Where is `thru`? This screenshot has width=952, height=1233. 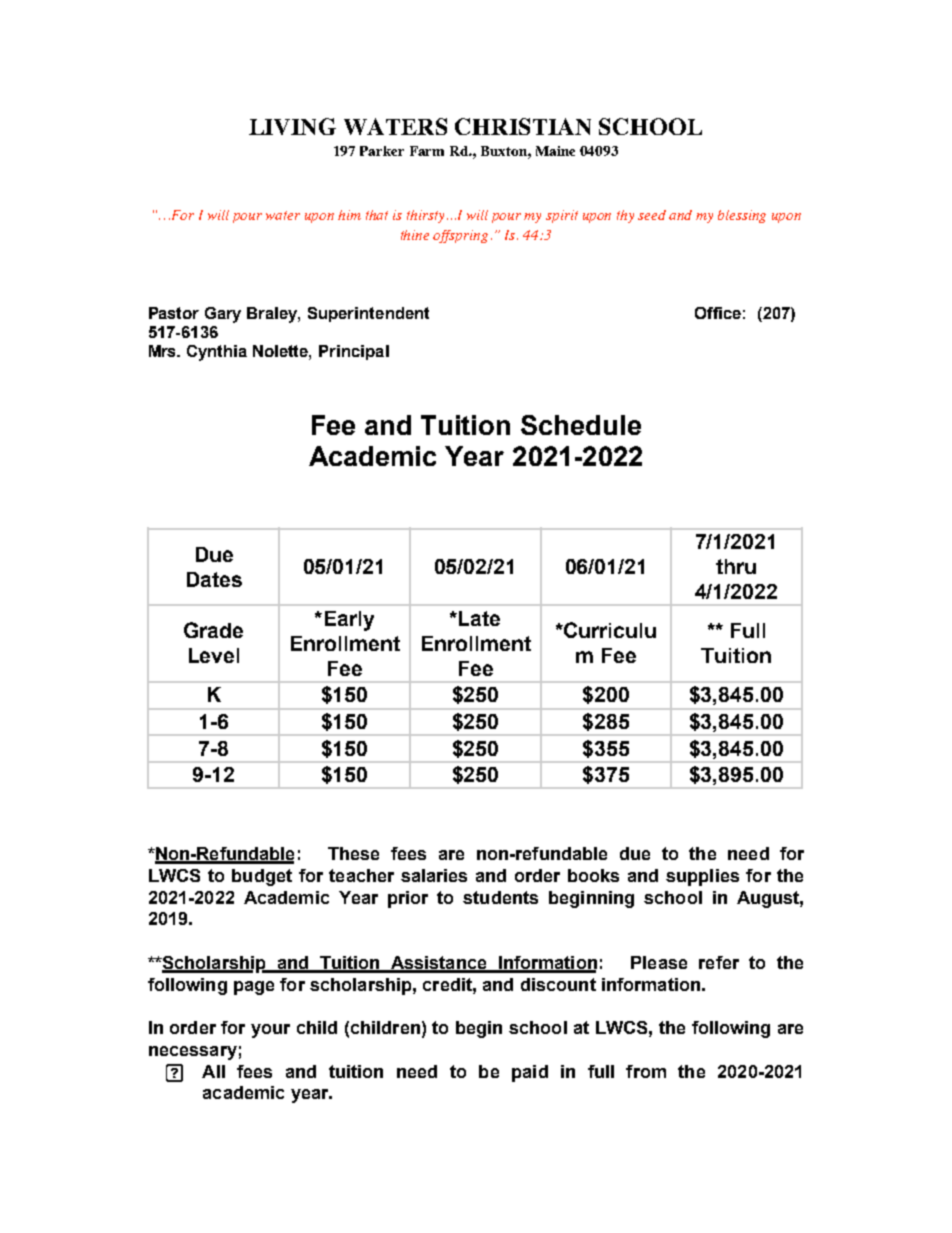
thru is located at coordinates (736, 566).
